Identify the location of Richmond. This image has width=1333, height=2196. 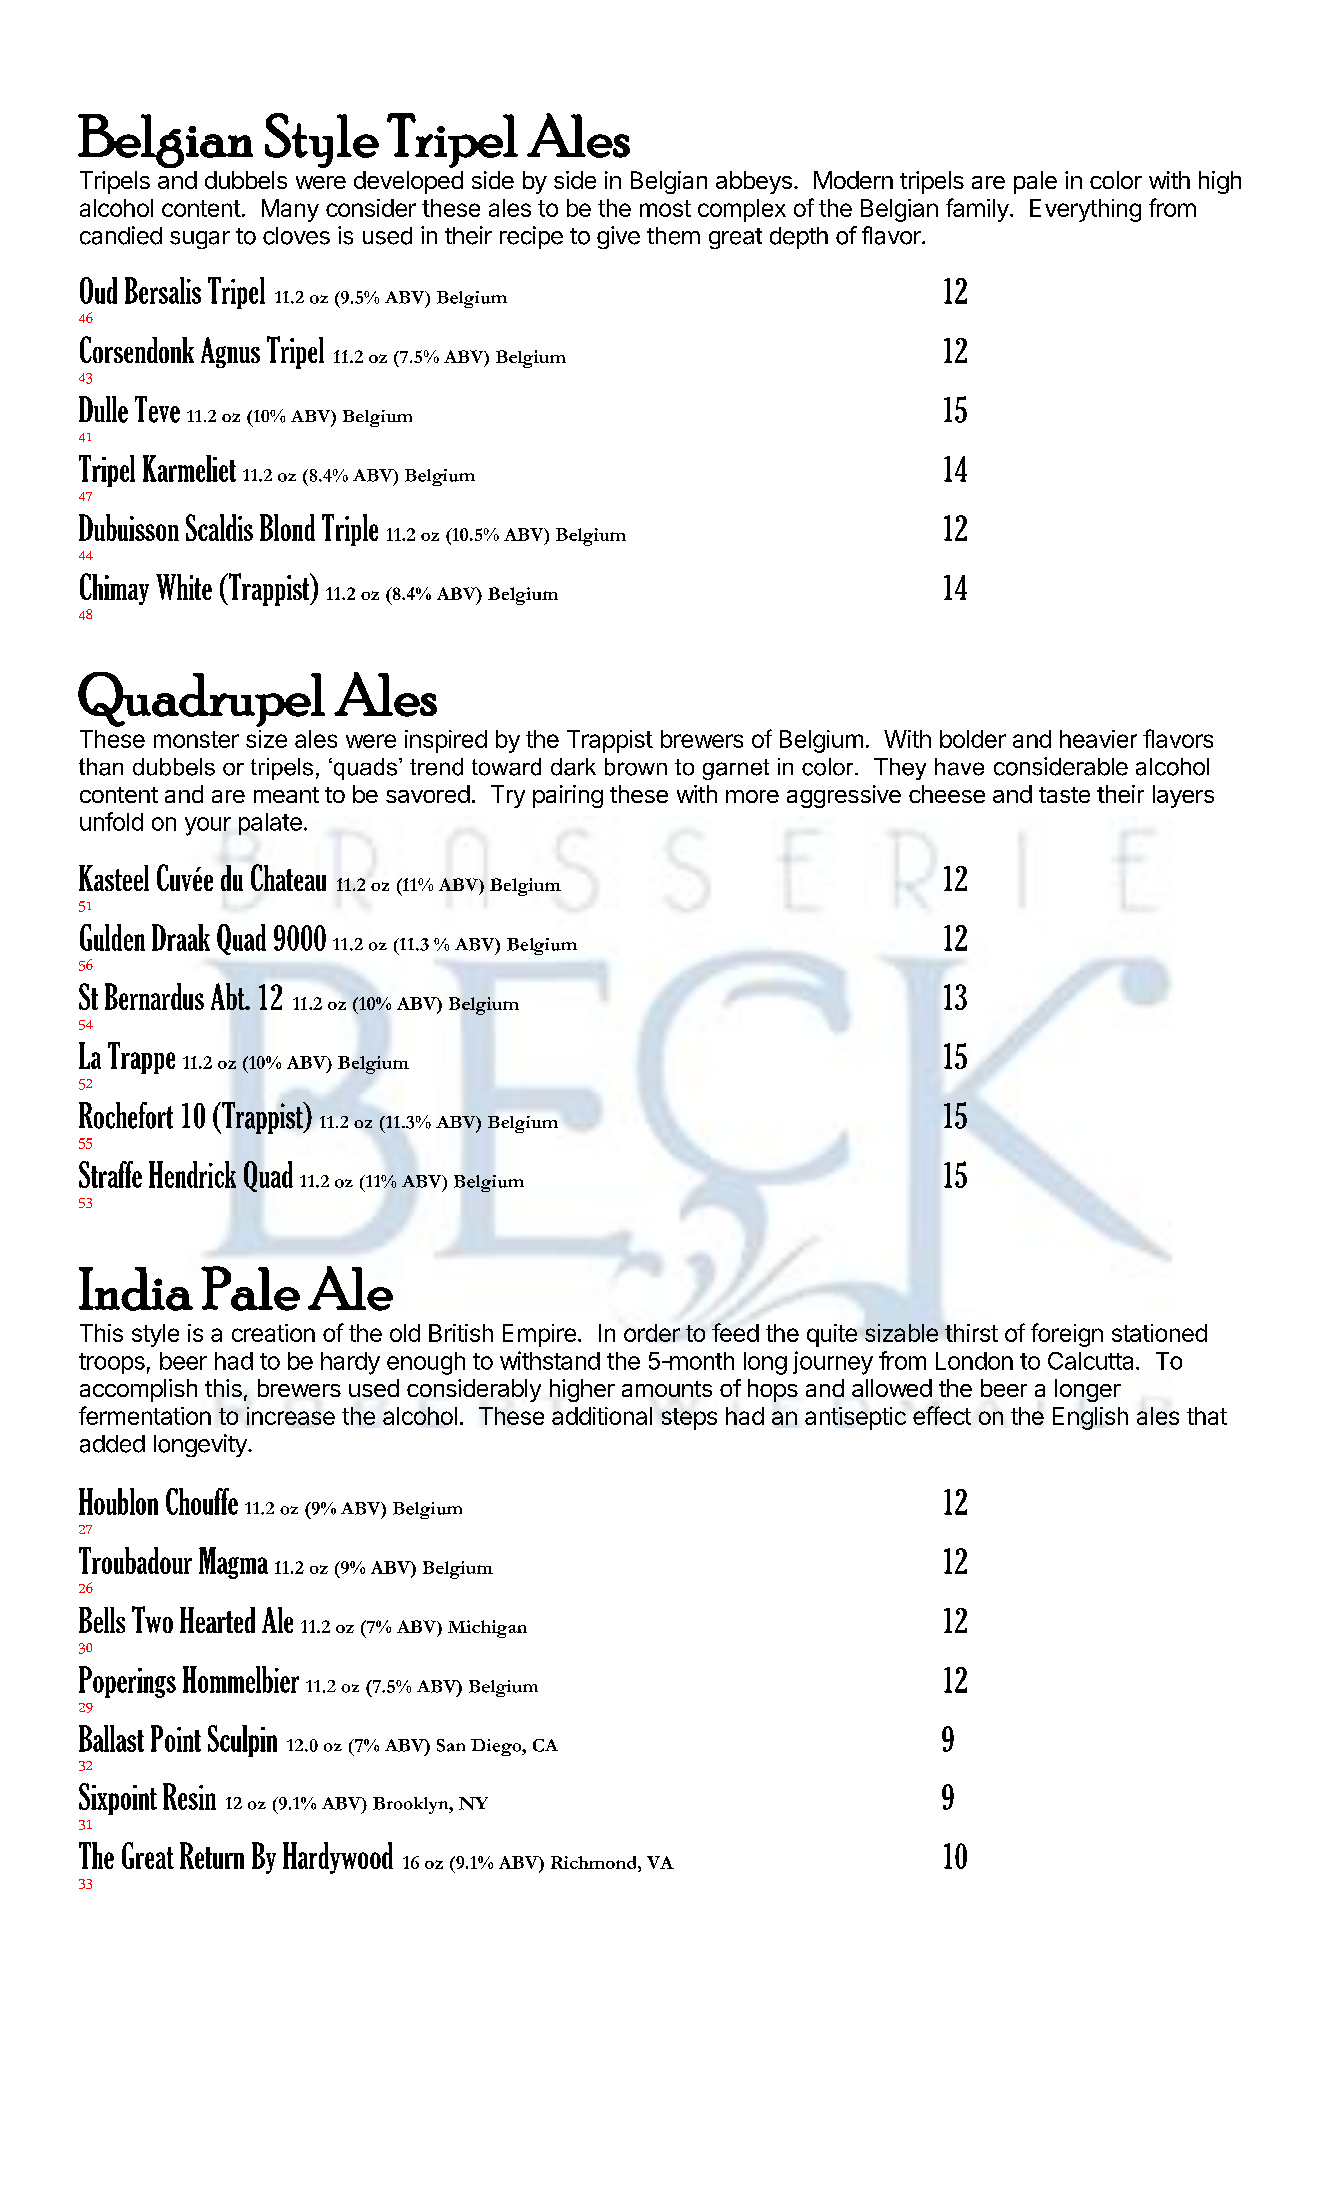
(595, 1862).
